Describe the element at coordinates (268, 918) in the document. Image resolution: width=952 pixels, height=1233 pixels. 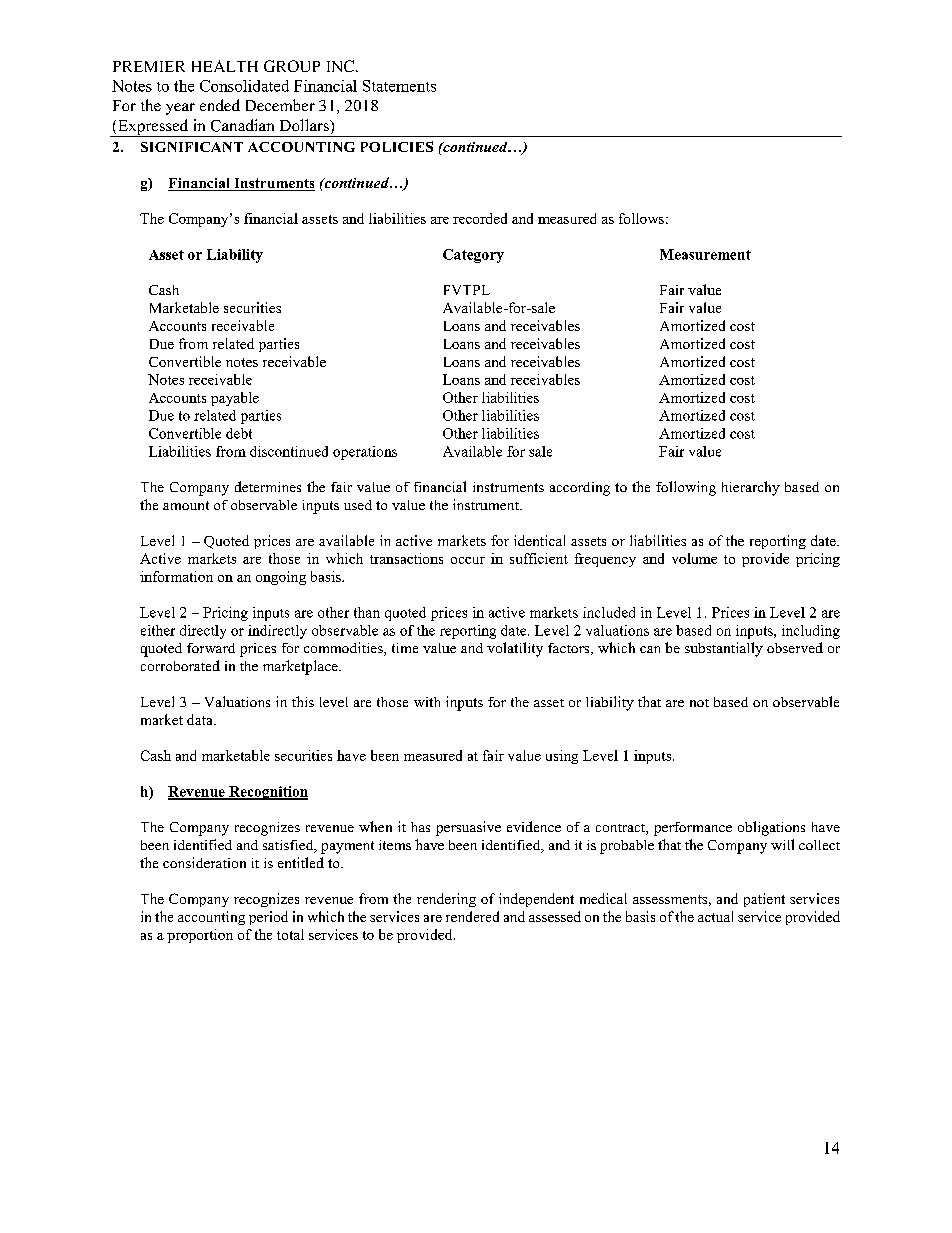
I see `period` at that location.
